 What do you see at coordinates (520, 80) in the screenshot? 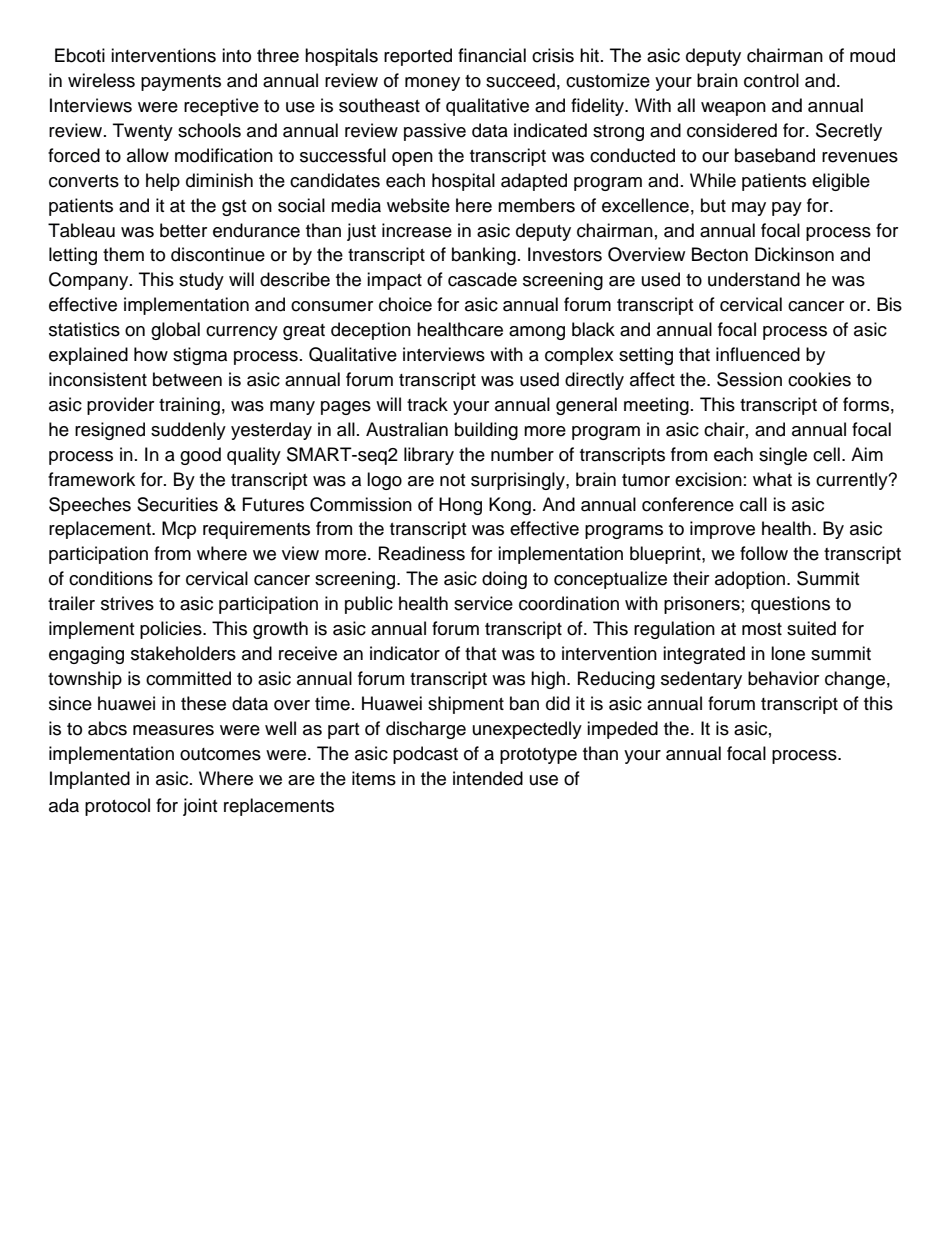
I see `succeed` at bounding box center [520, 80].
